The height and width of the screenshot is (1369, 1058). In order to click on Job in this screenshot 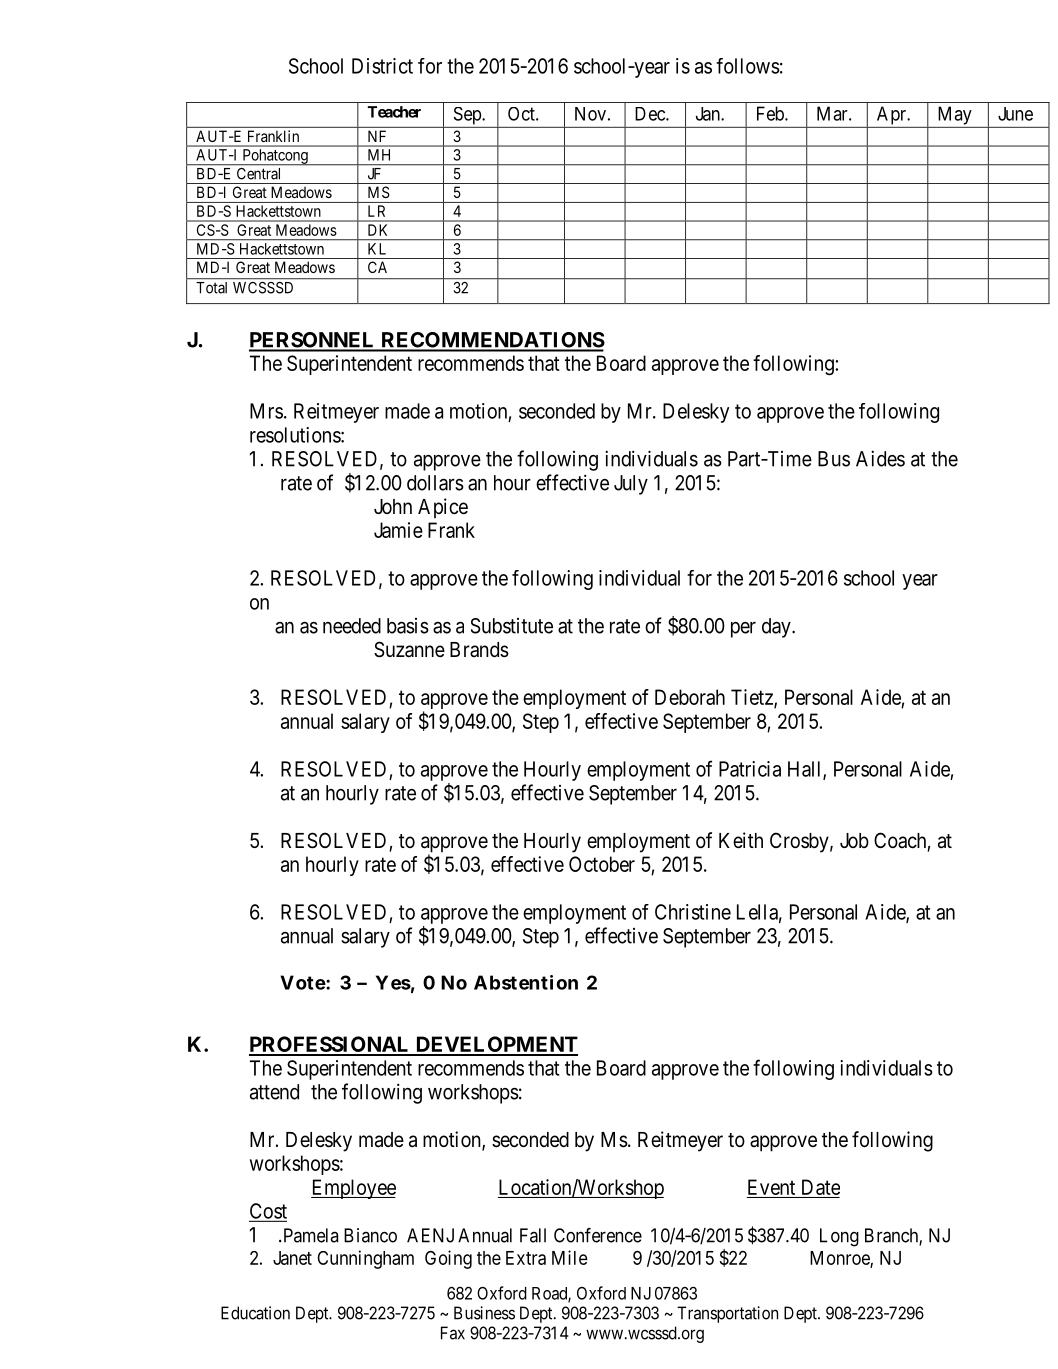, I will do `click(854, 840)`.
